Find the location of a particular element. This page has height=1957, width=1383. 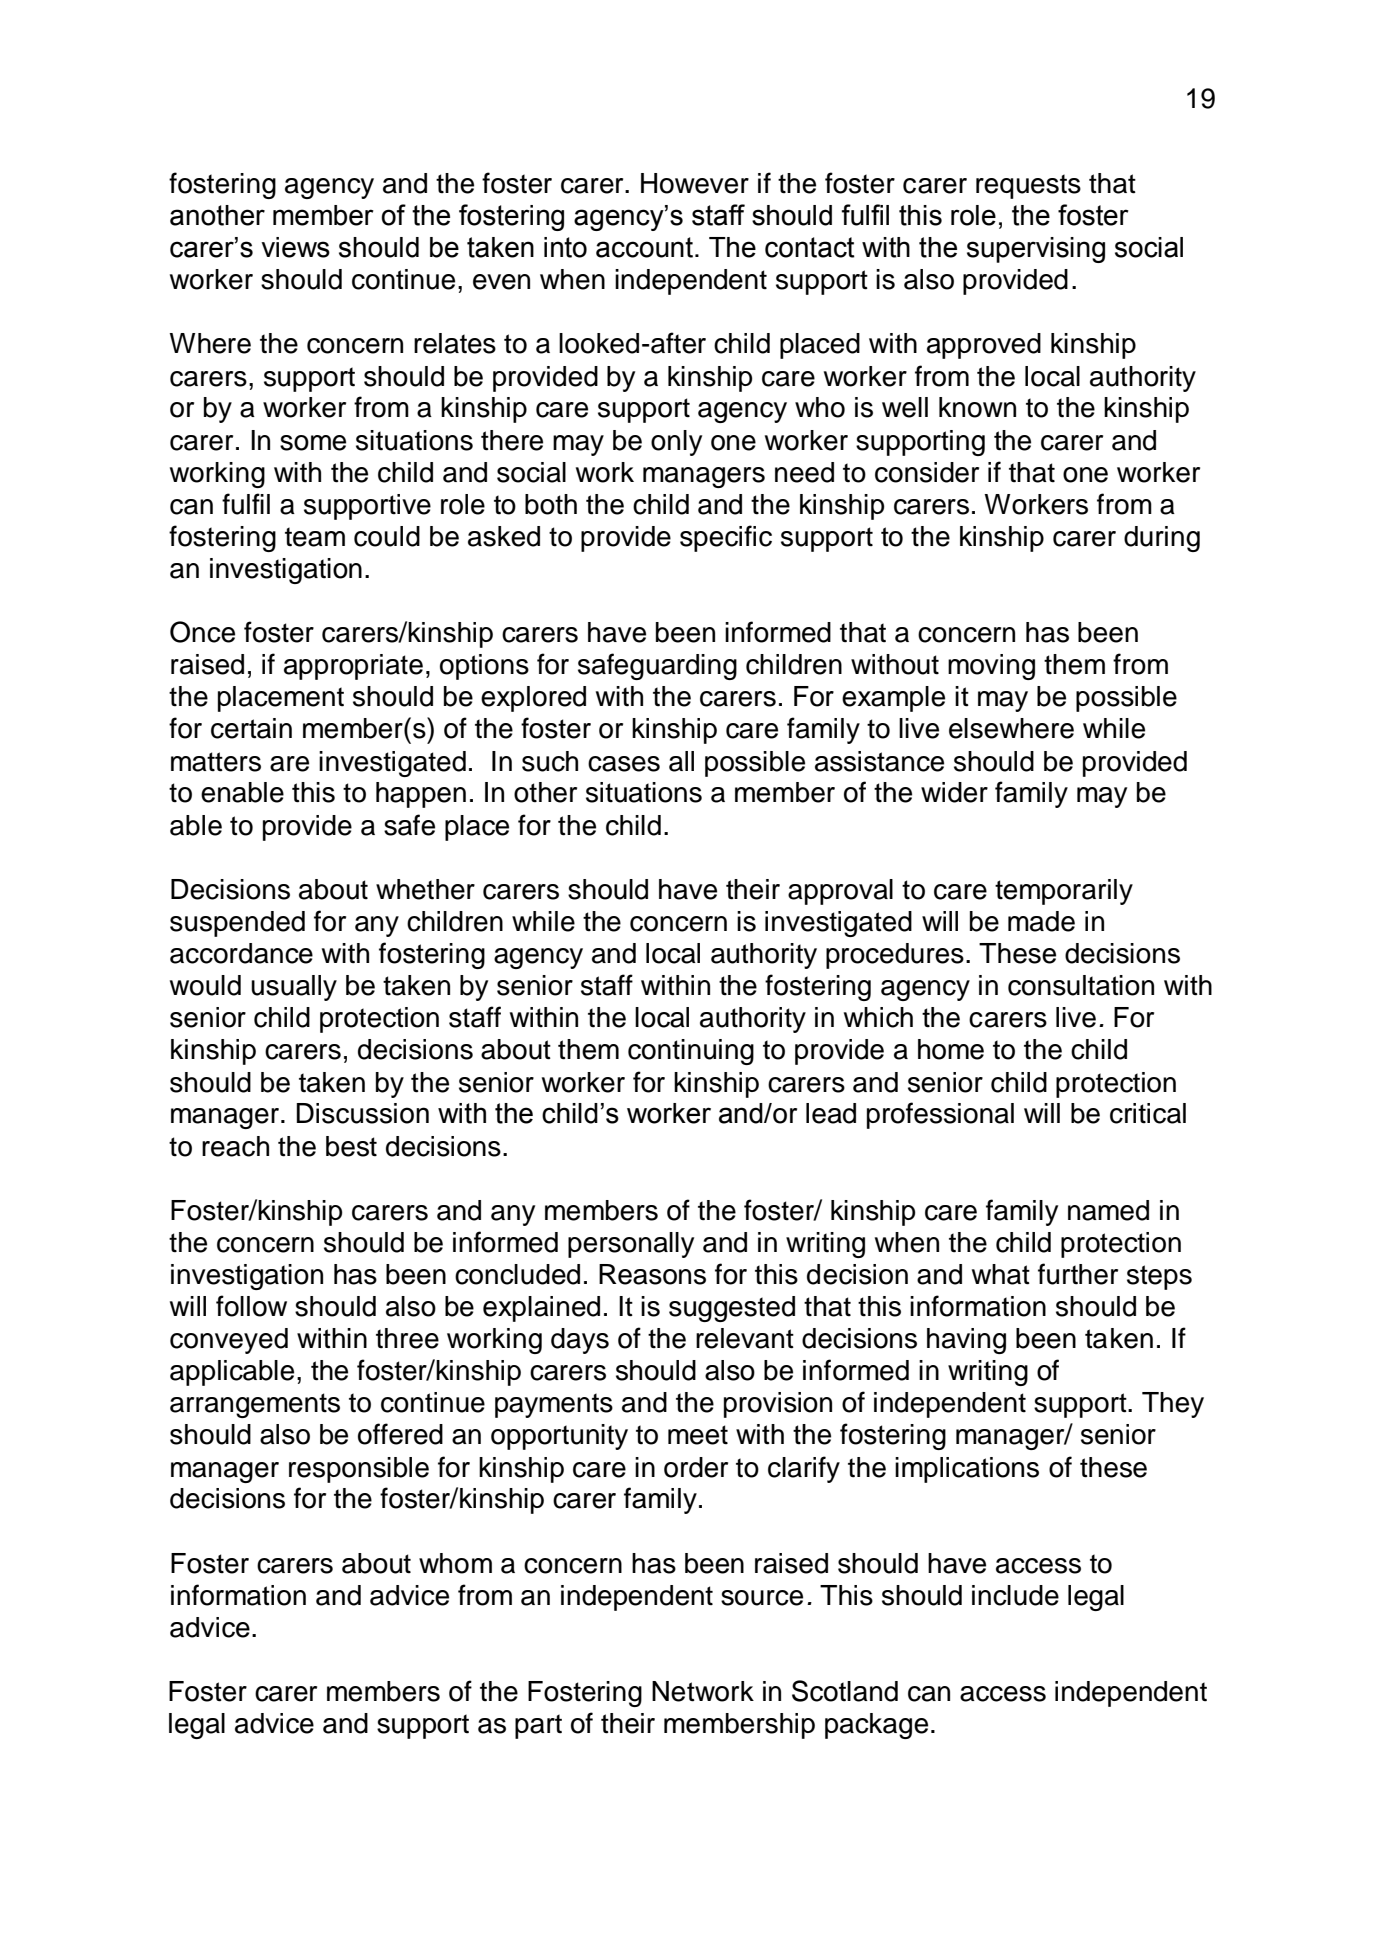

further is located at coordinates (1078, 1274).
